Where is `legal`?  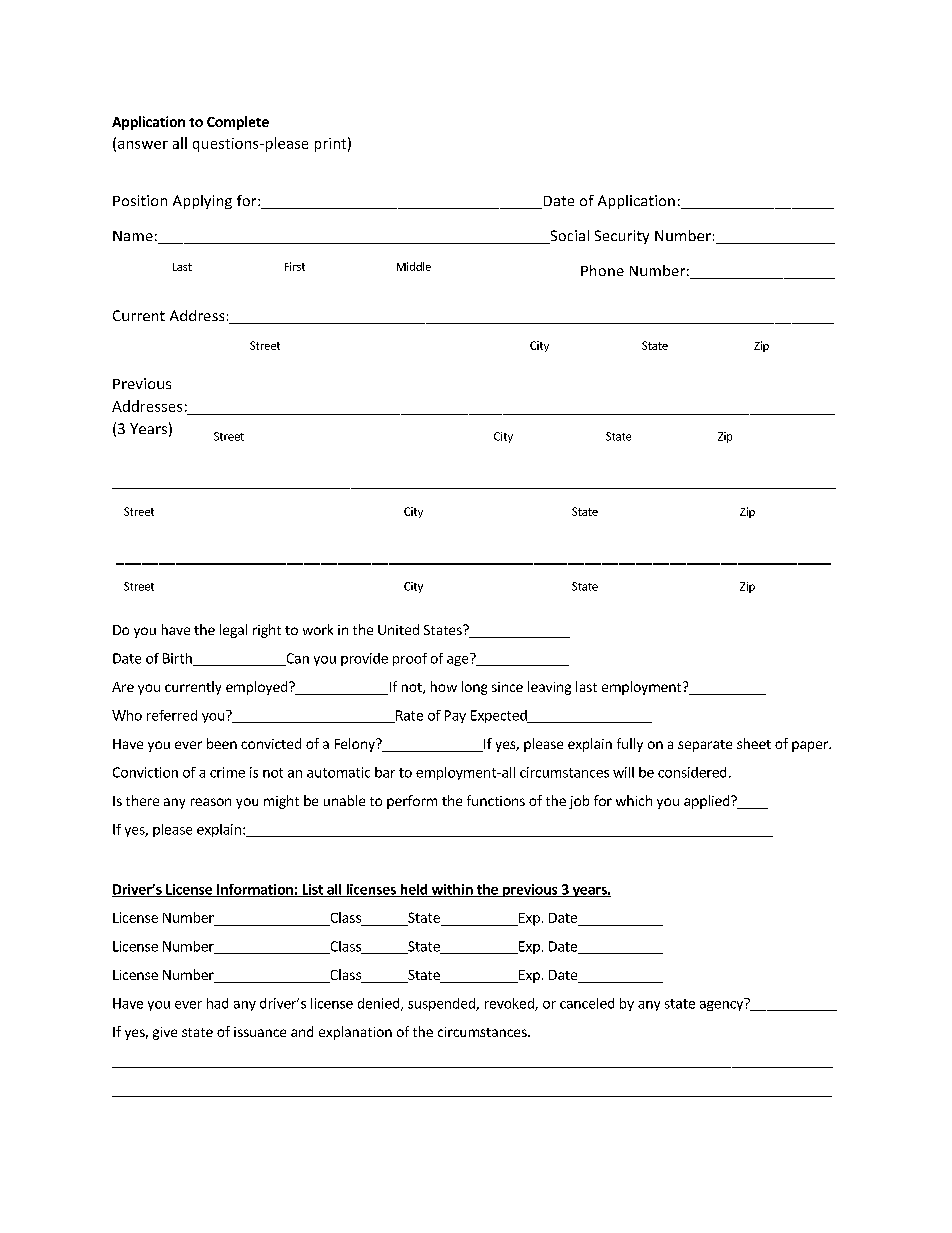 legal is located at coordinates (233, 631).
